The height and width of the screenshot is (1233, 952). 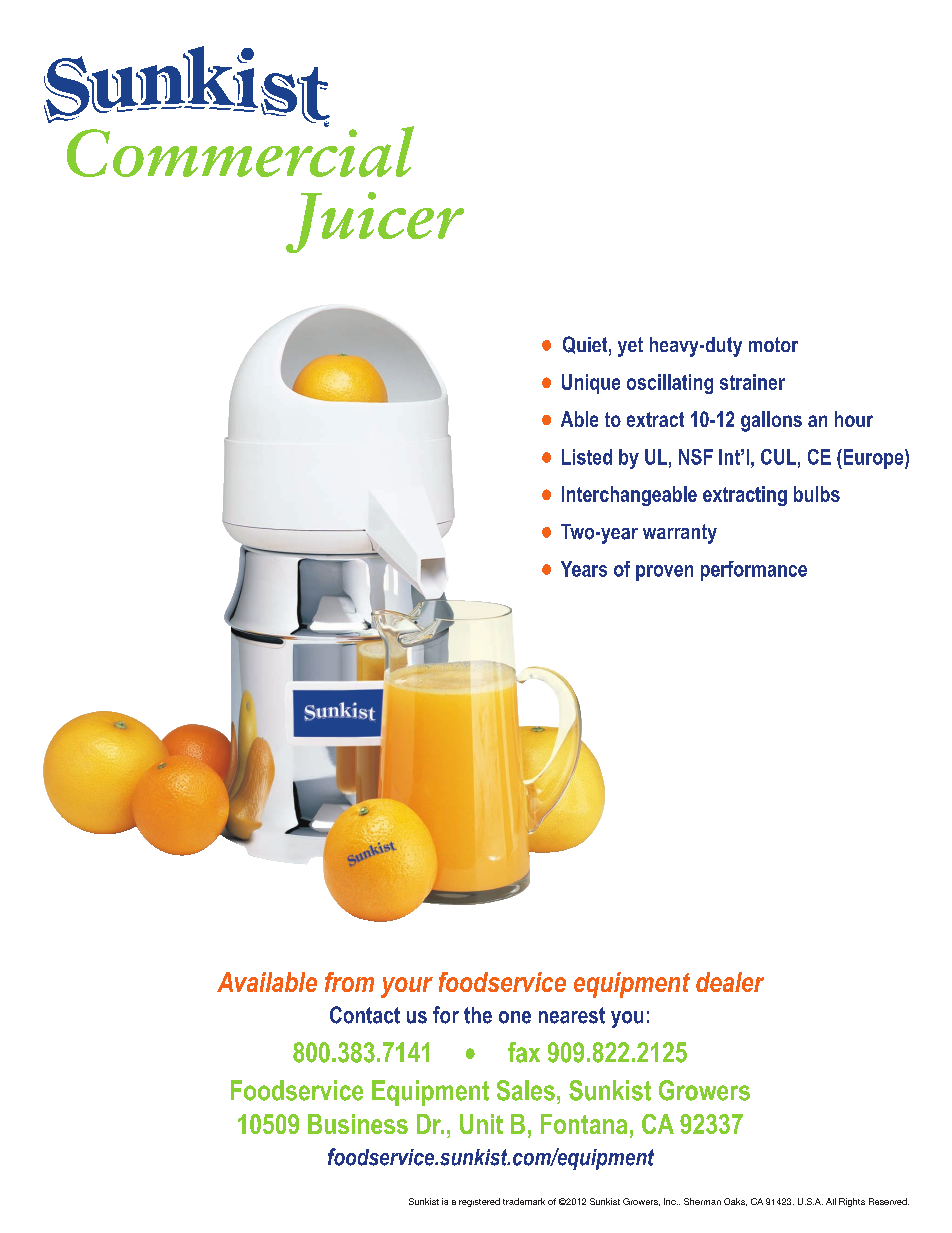 What do you see at coordinates (587, 457) in the screenshot?
I see `Listed` at bounding box center [587, 457].
